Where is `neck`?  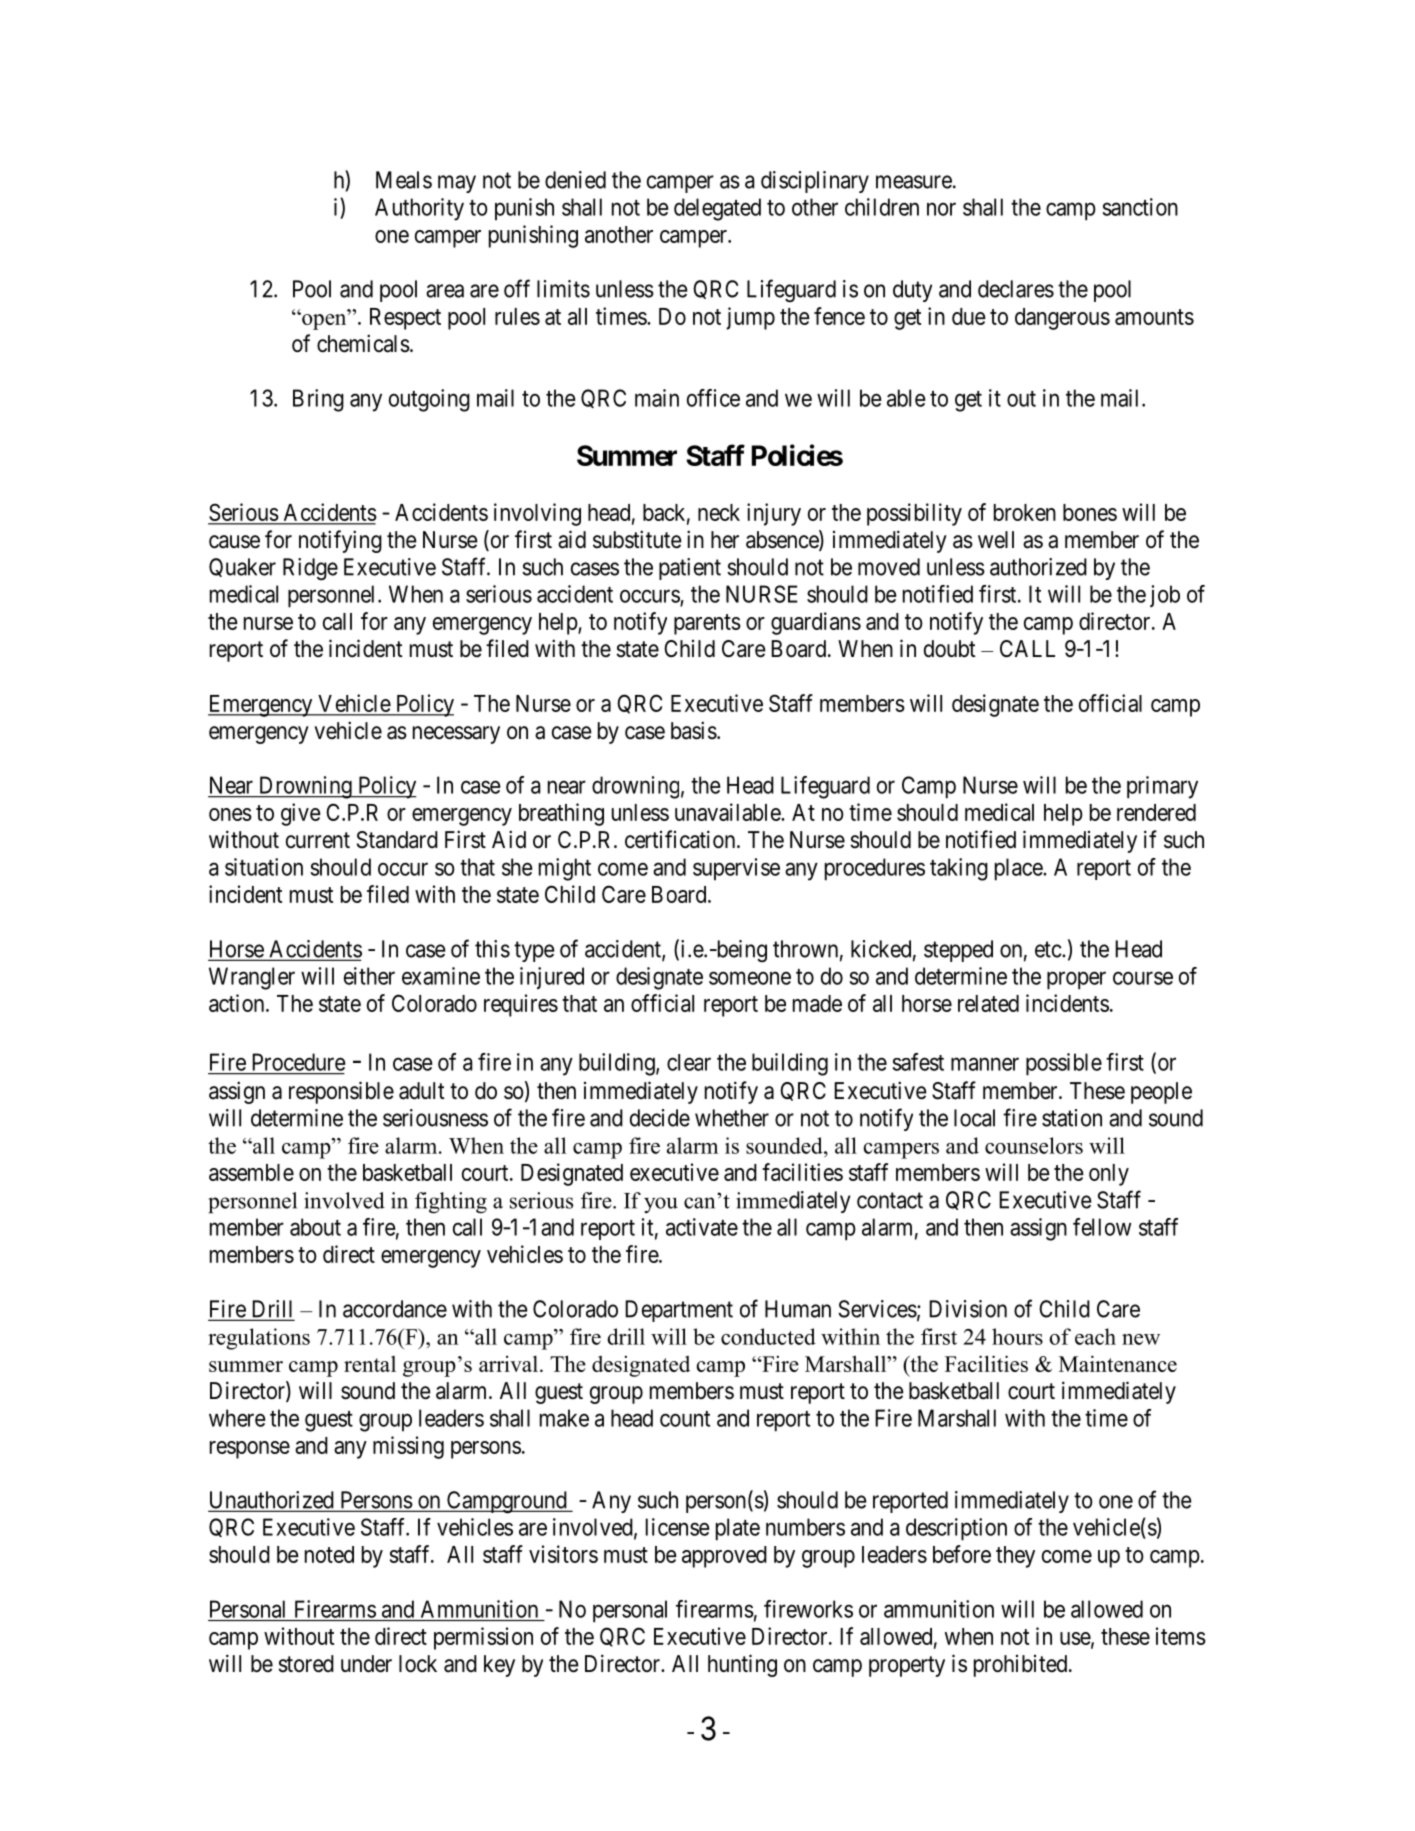
neck is located at coordinates (719, 512).
